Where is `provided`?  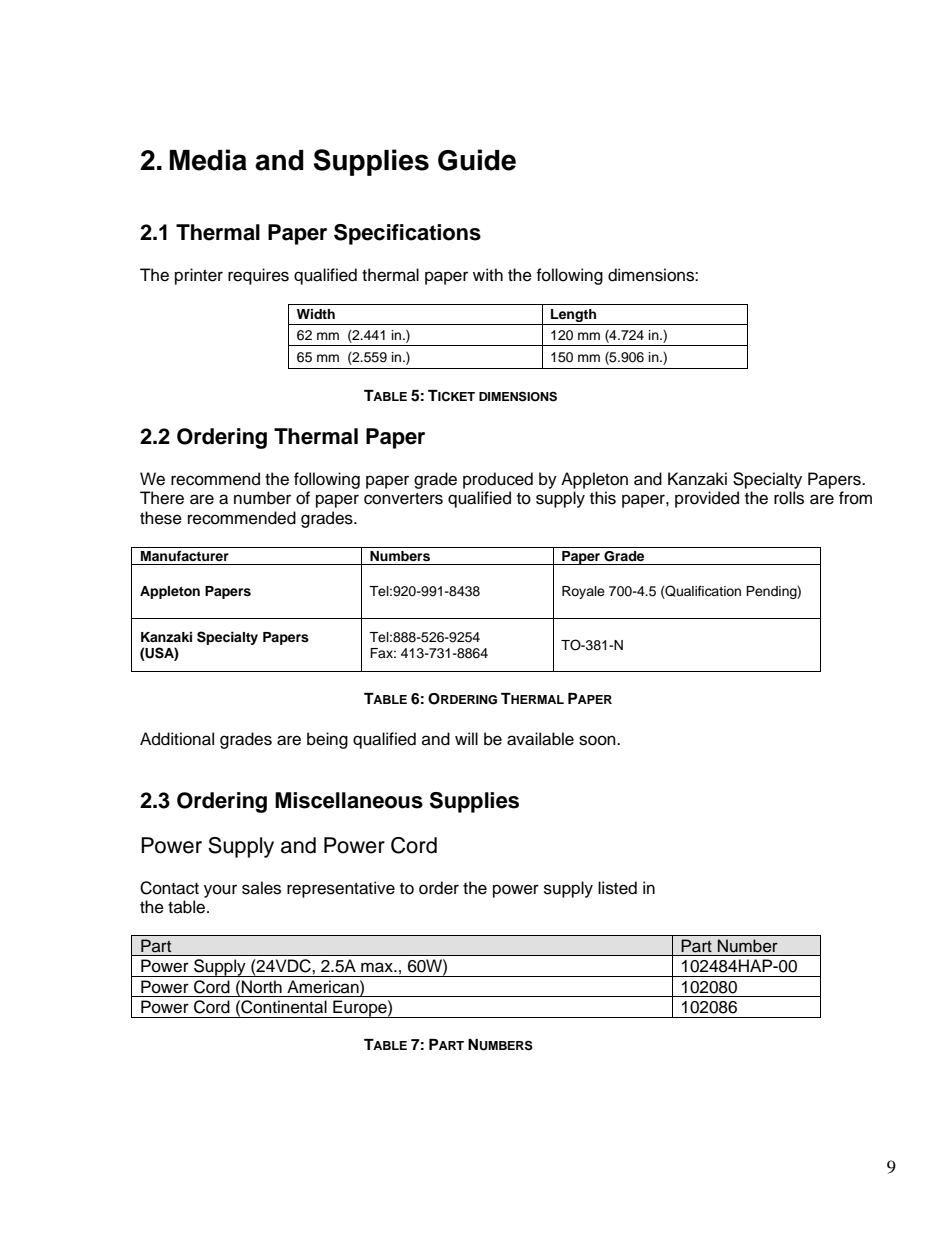 provided is located at coordinates (707, 499).
